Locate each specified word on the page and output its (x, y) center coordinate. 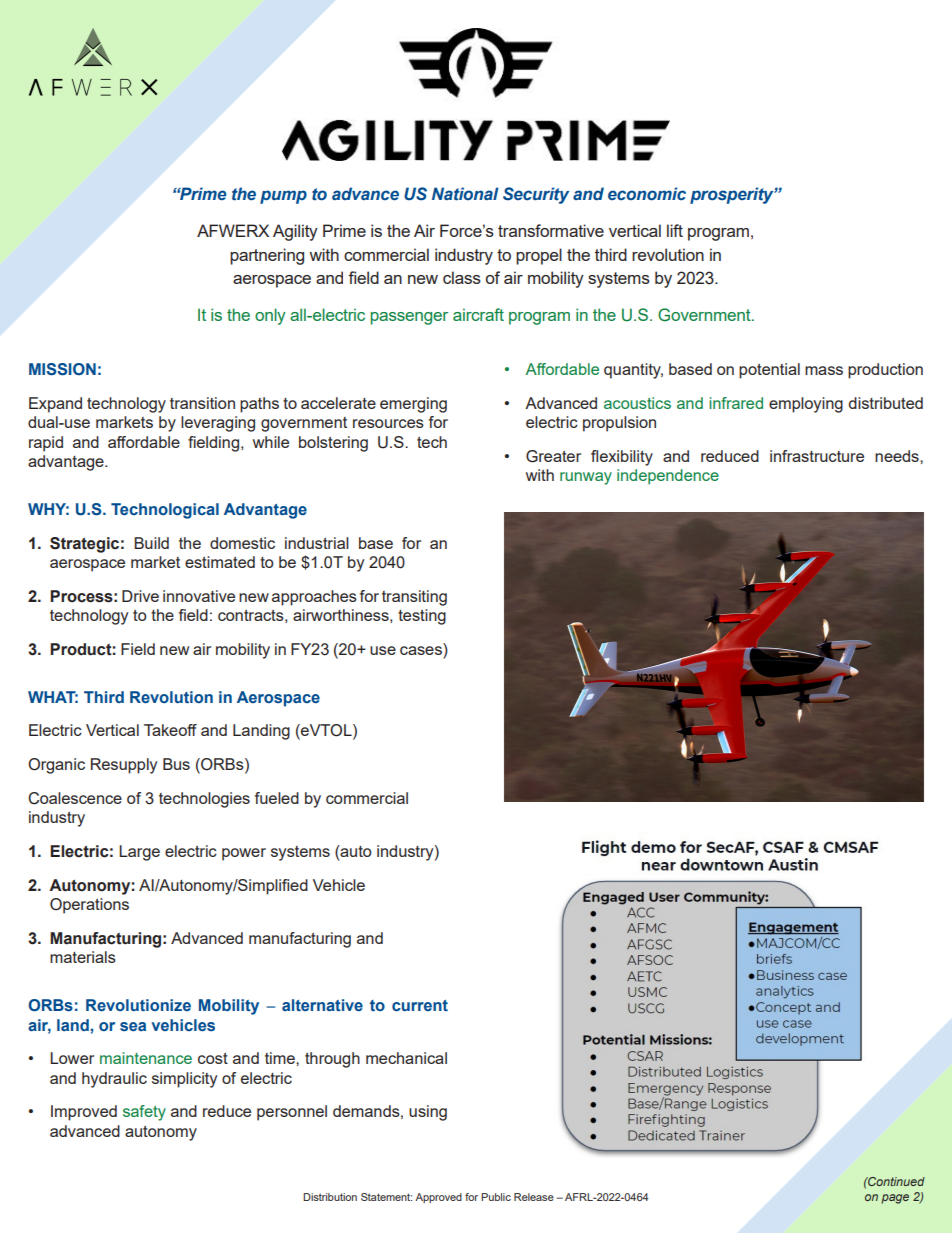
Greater (553, 456)
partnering (267, 256)
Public (496, 1197)
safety (144, 1113)
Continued (895, 1181)
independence (668, 477)
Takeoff (170, 730)
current (420, 1005)
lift (675, 230)
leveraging (218, 424)
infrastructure (817, 456)
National (465, 194)
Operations (89, 906)
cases (421, 650)
